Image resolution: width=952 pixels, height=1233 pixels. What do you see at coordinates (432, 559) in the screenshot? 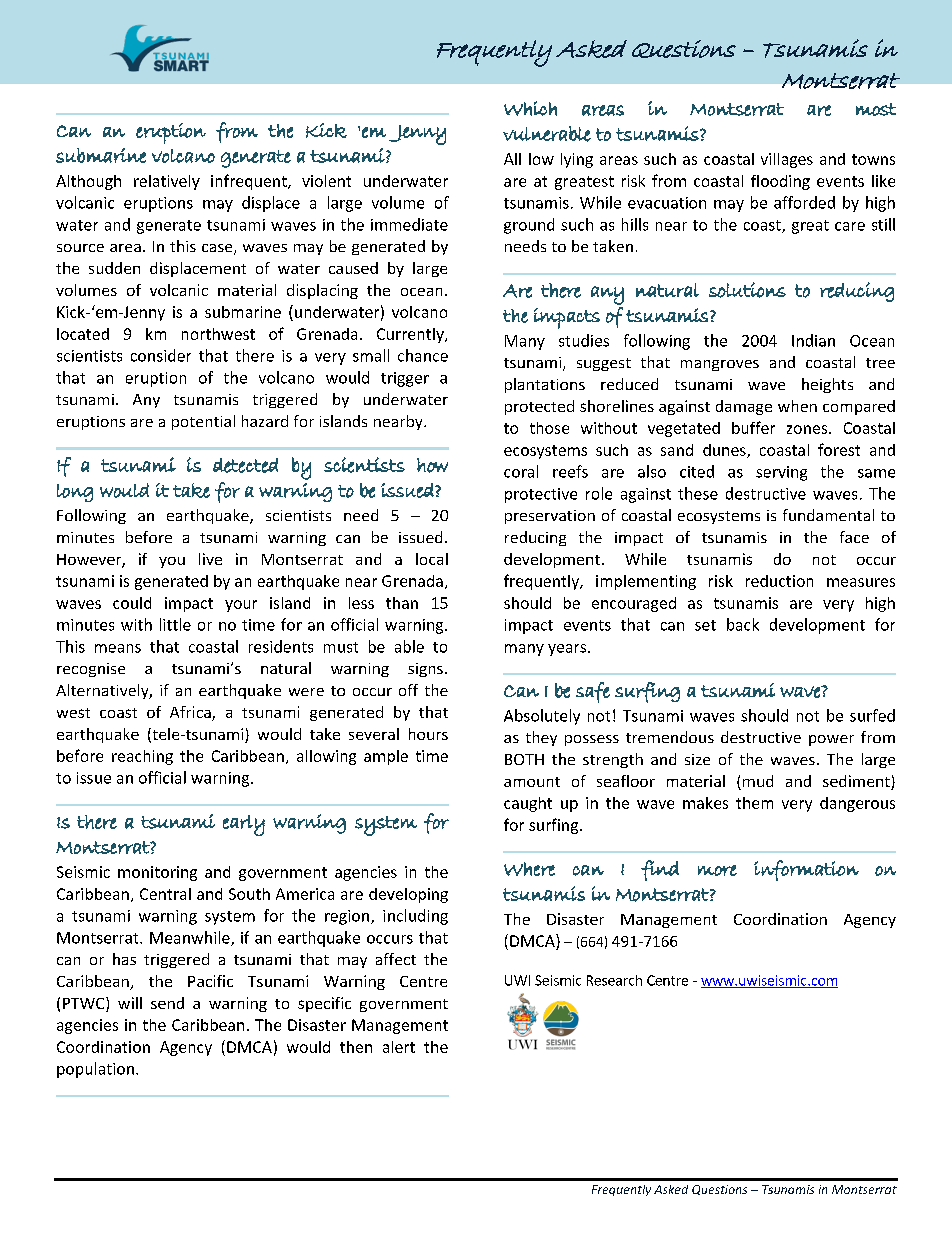
I see `local` at bounding box center [432, 559].
